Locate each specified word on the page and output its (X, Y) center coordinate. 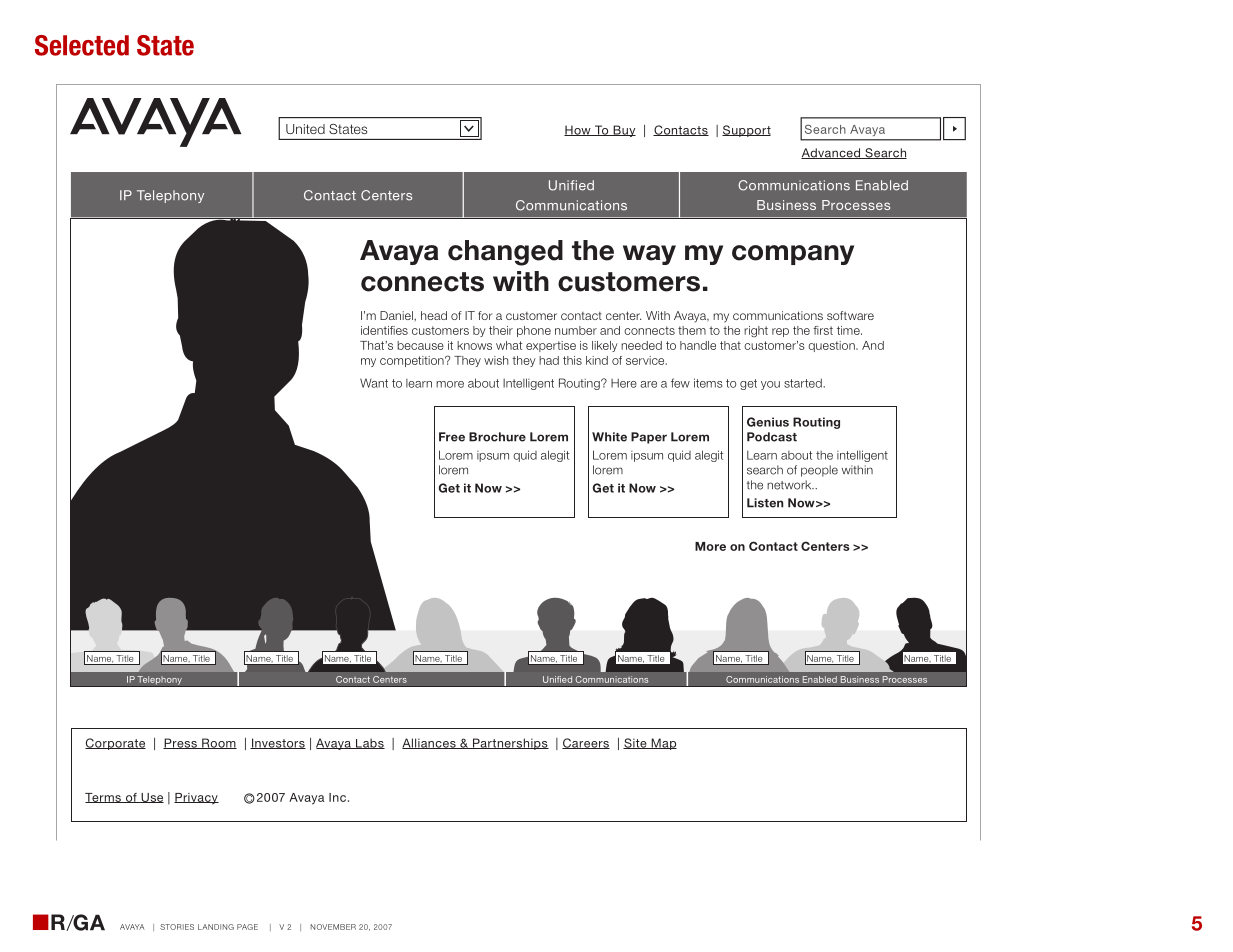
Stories (177, 927)
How (578, 130)
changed (505, 253)
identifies (384, 330)
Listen (765, 503)
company (793, 255)
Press (181, 743)
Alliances (430, 743)
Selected (82, 45)
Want (374, 383)
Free (452, 437)
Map (663, 744)
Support (746, 131)
